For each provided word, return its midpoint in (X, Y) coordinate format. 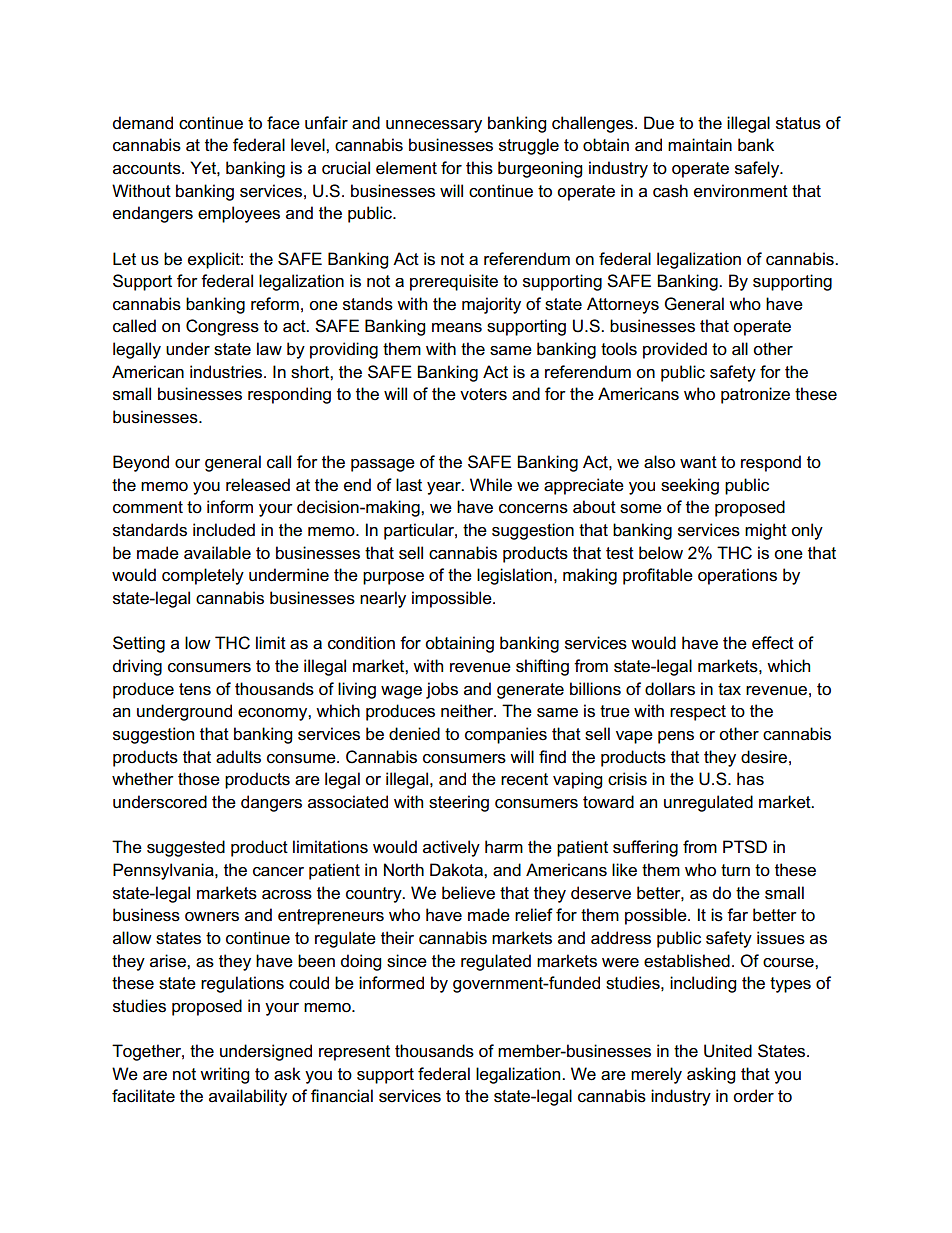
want (698, 462)
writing (224, 1075)
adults (238, 757)
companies (506, 735)
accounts (148, 168)
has (750, 779)
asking (711, 1075)
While (491, 485)
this (479, 168)
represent (354, 1053)
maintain (700, 145)
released (258, 485)
